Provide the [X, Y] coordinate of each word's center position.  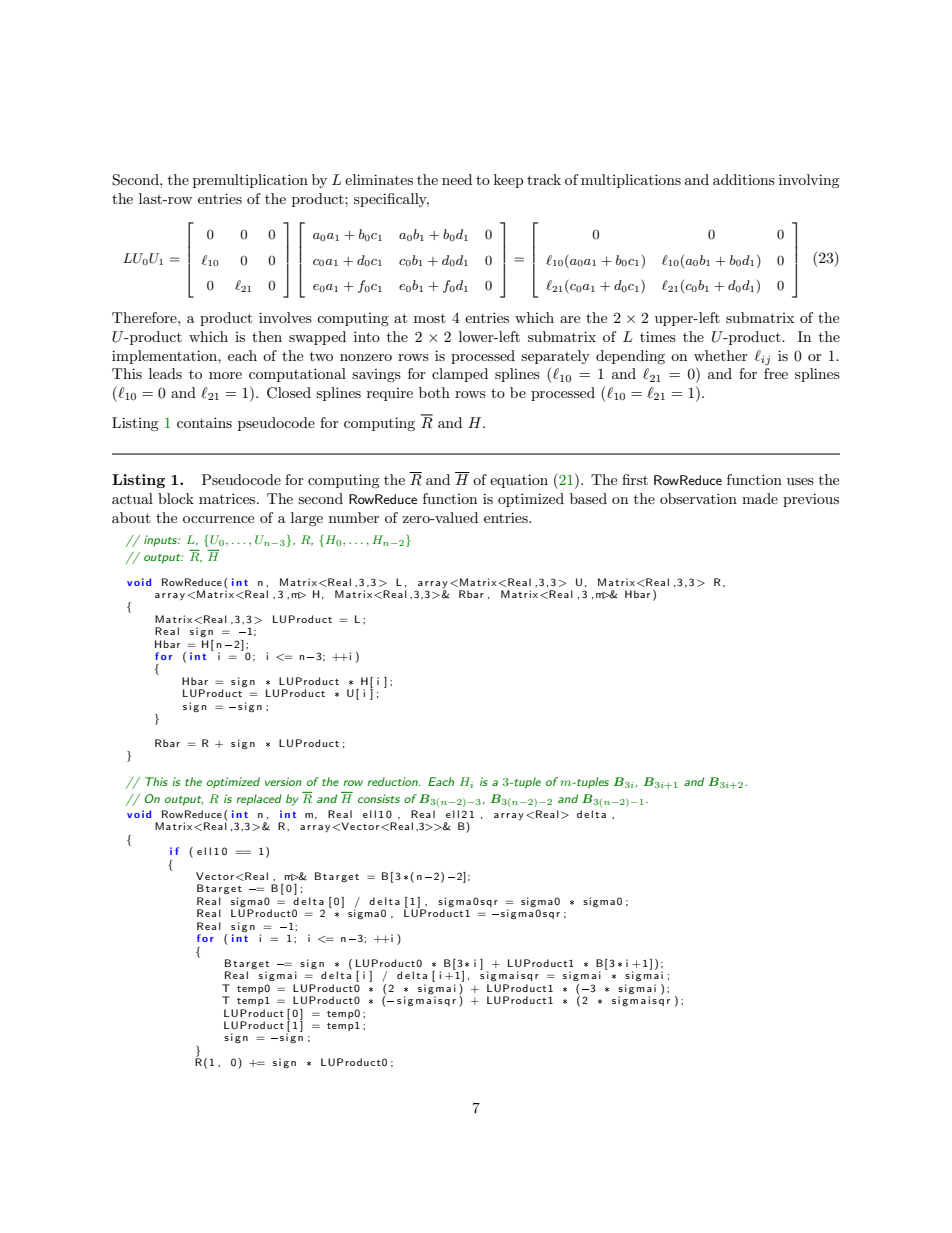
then [267, 336]
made [760, 498]
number [354, 517]
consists [379, 798]
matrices [228, 498]
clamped [460, 375]
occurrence [218, 519]
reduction [393, 781]
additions [744, 179]
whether [721, 355]
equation [519, 481]
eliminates [379, 179]
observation [698, 498]
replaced [259, 800]
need [457, 179]
